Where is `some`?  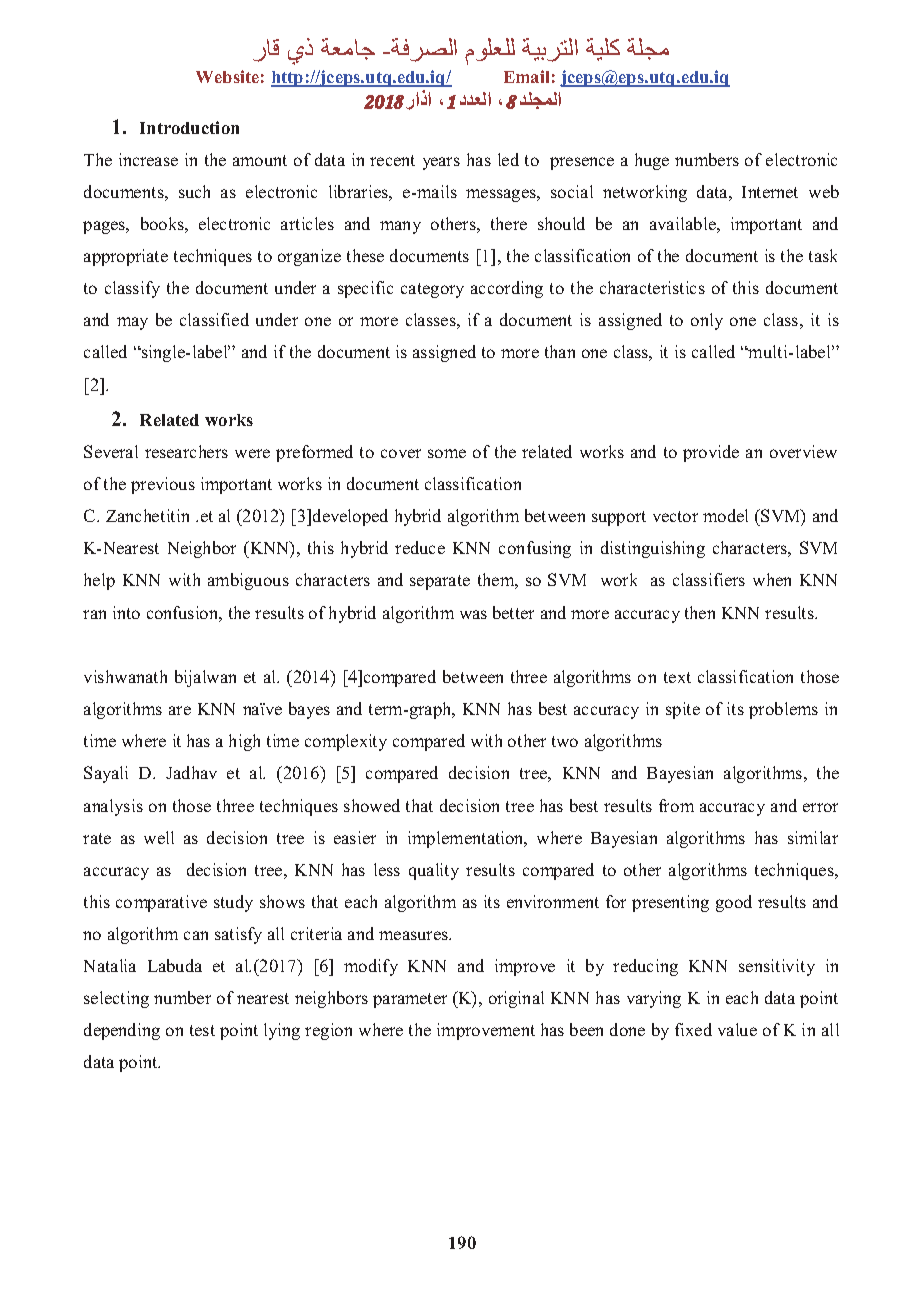
some is located at coordinates (447, 453).
